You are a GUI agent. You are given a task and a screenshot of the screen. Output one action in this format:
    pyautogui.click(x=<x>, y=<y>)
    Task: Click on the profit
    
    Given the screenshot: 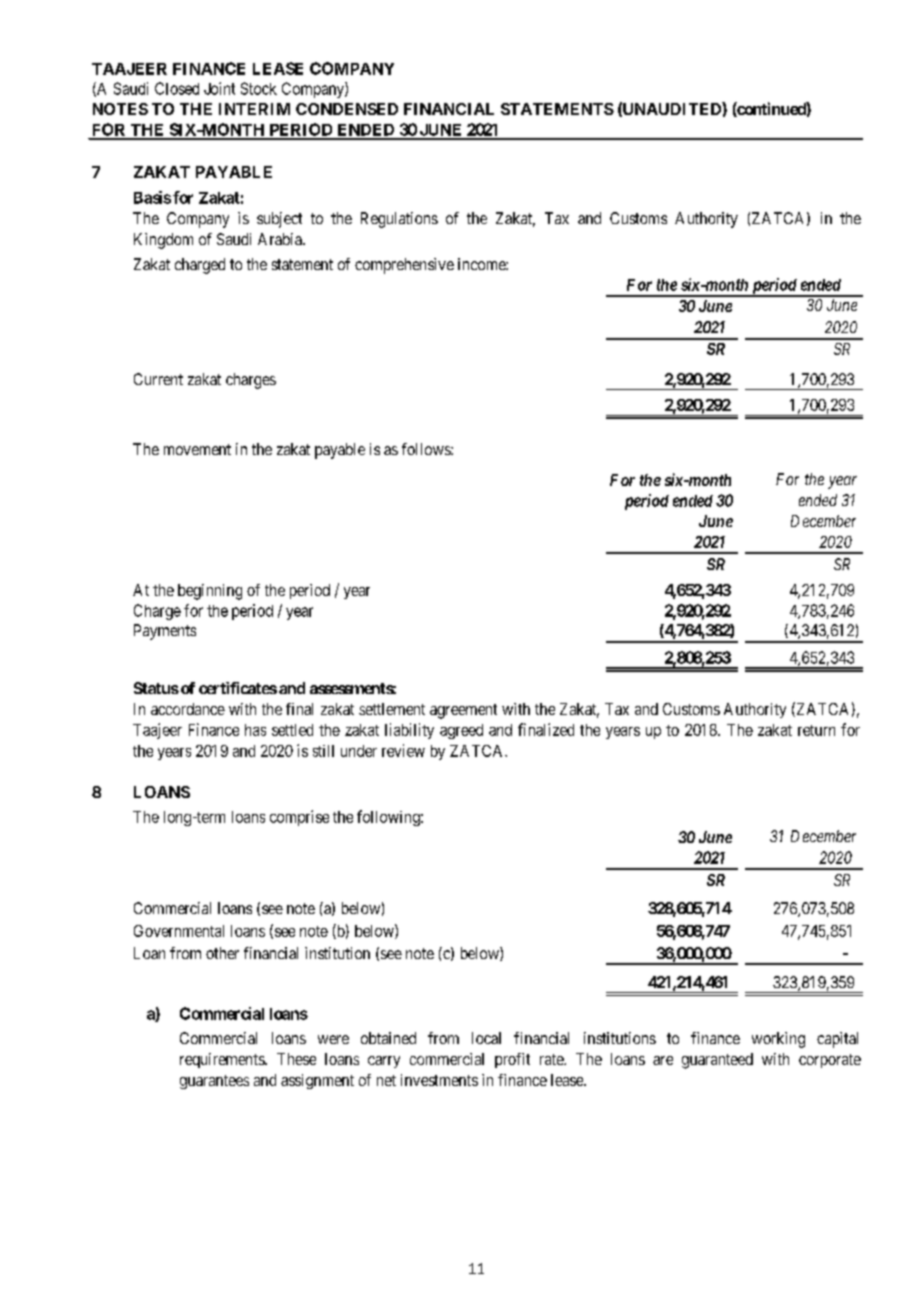 What is the action you would take?
    pyautogui.click(x=512, y=1060)
